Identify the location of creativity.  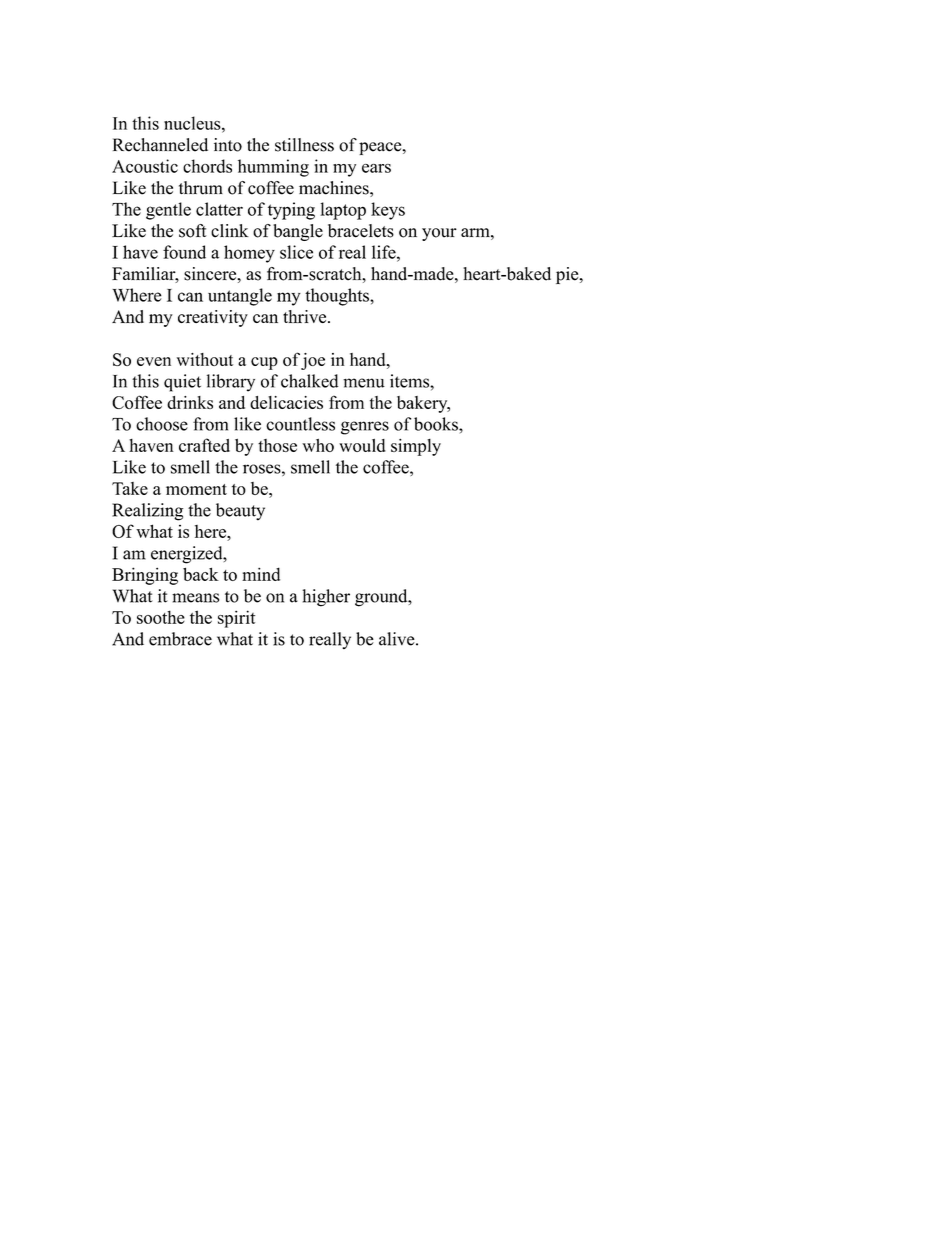
(213, 318).
